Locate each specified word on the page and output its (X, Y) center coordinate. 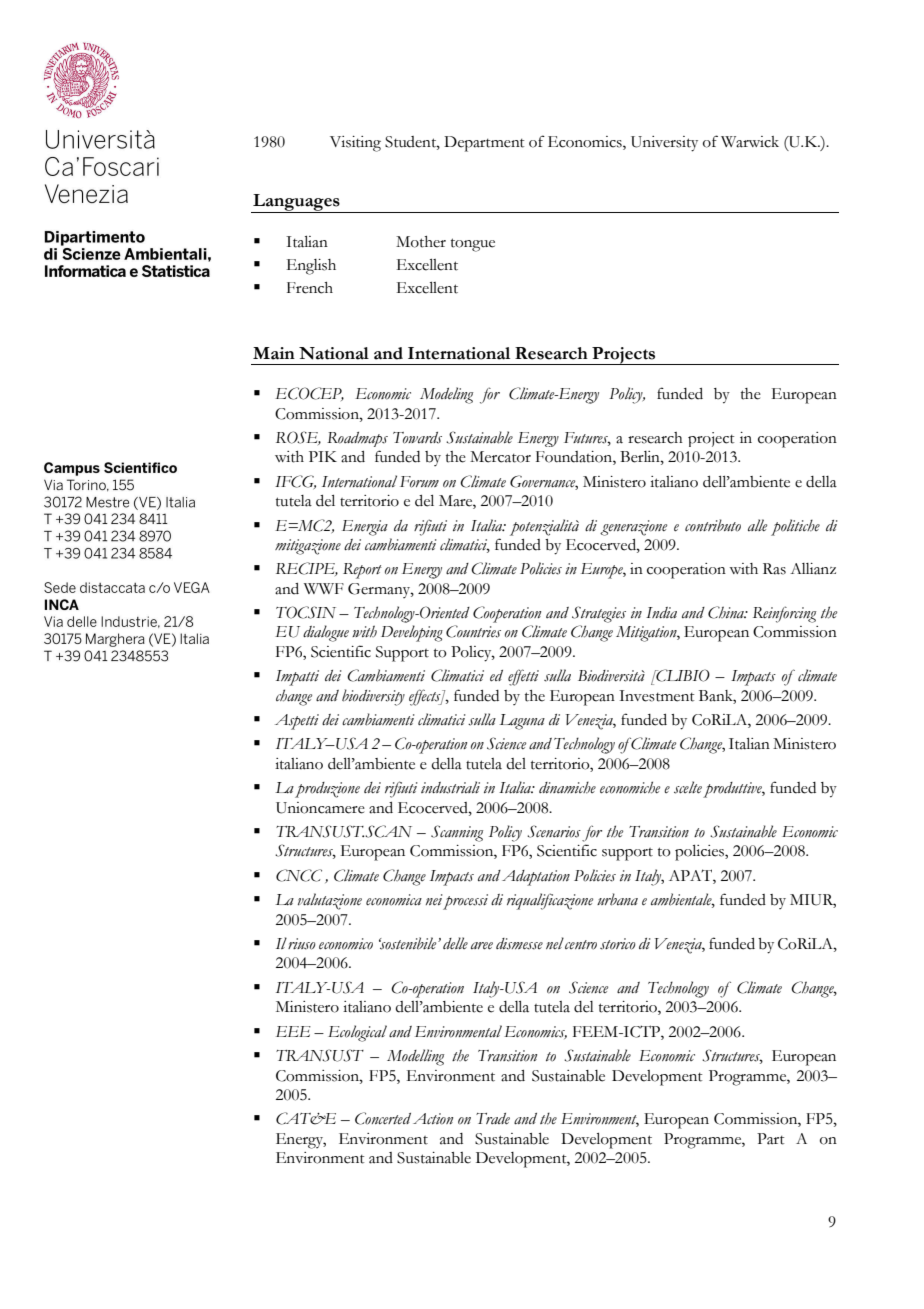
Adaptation (536, 878)
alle (757, 525)
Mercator (500, 457)
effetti (523, 677)
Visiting (355, 144)
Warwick (750, 142)
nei (434, 900)
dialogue (326, 633)
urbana (617, 899)
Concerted (383, 1118)
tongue (473, 245)
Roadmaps (357, 439)
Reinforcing (784, 614)
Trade (493, 1119)
